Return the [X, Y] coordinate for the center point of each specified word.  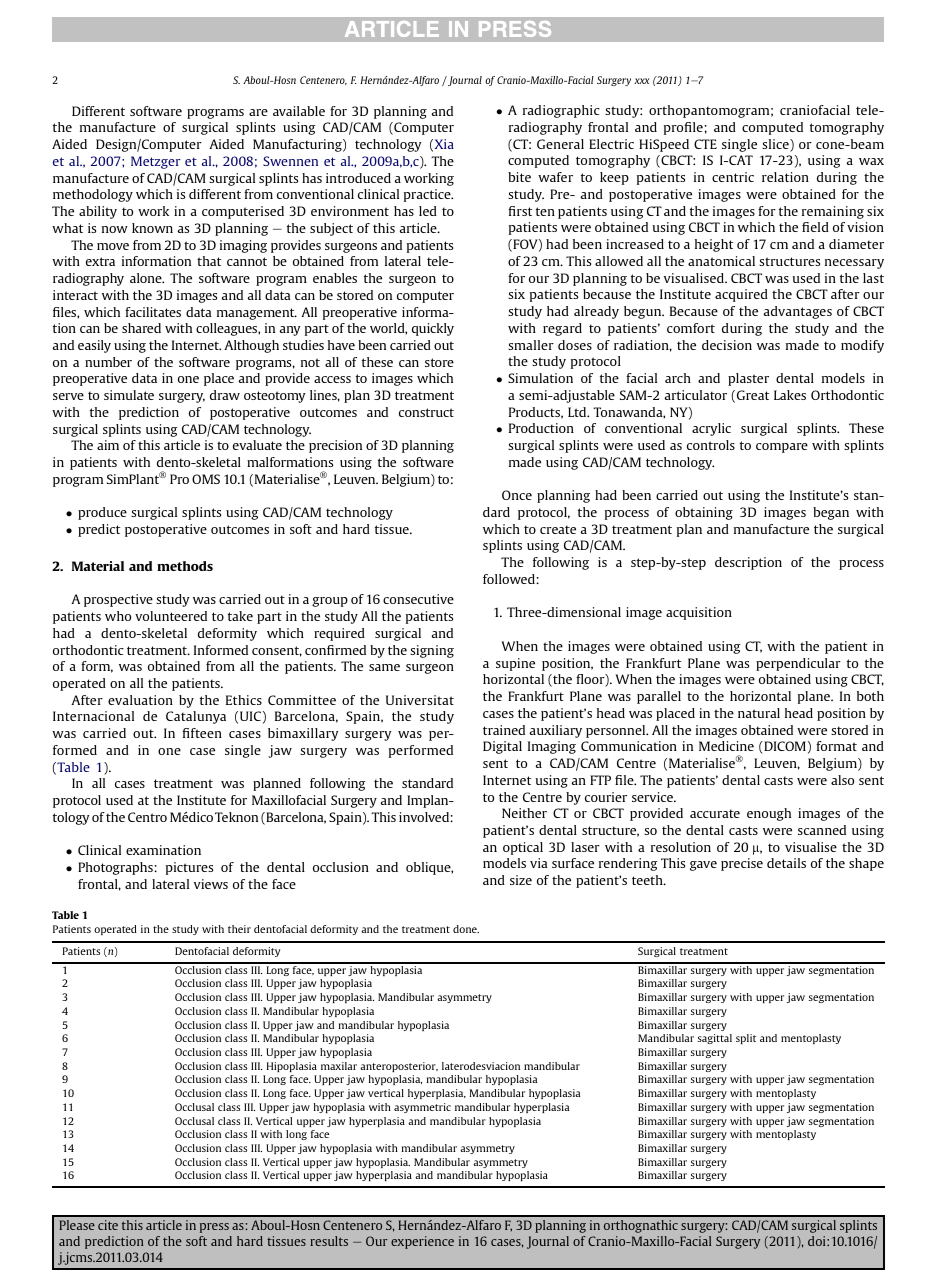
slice [776, 145]
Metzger [156, 162]
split [746, 1039]
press [214, 1228]
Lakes [790, 395]
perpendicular [798, 664]
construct [426, 412]
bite [519, 177]
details [786, 863]
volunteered [171, 616]
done [466, 929]
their [239, 929]
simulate [129, 395]
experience [422, 1242]
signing [432, 651]
